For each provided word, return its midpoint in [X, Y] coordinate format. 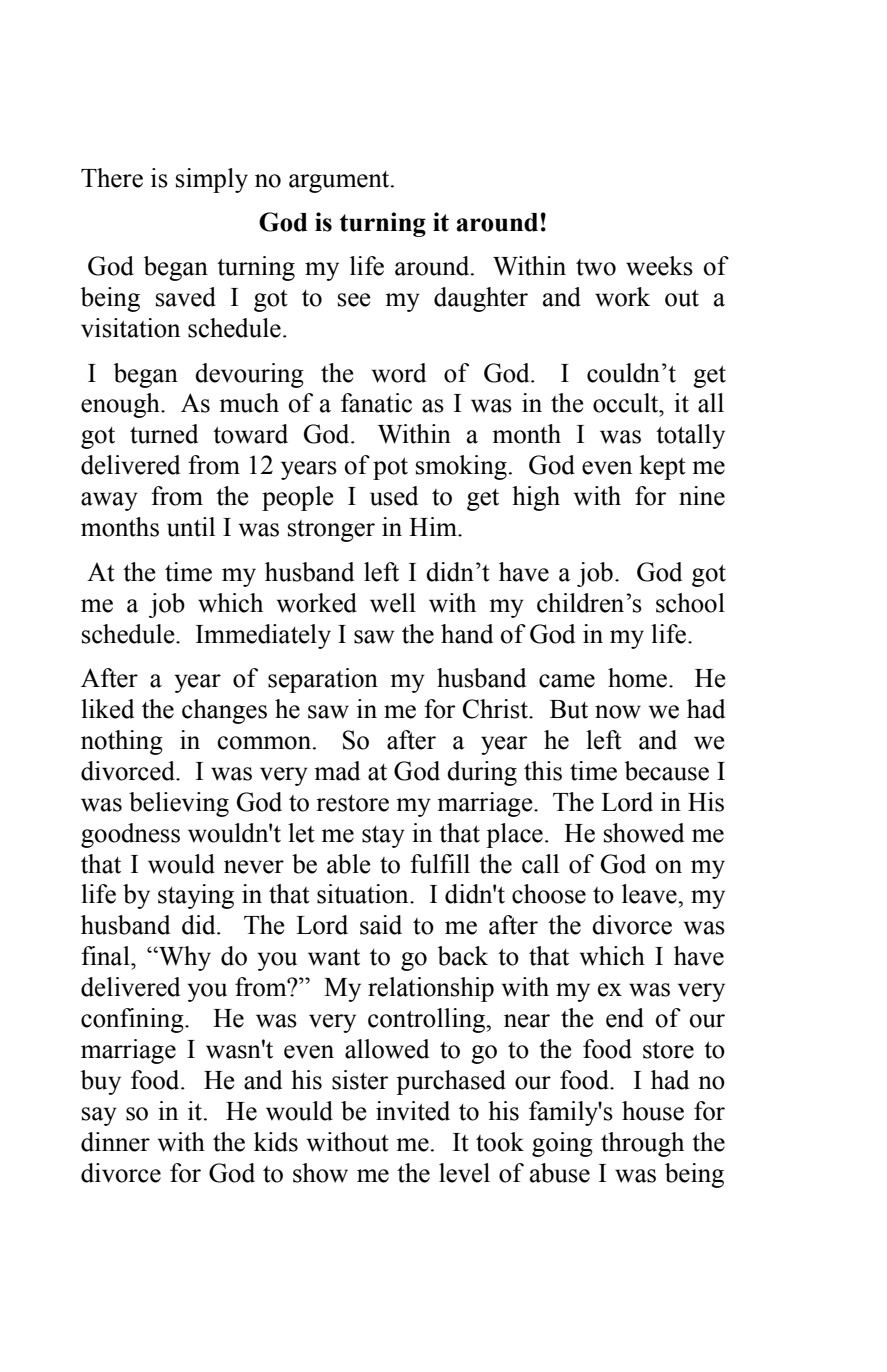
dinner [115, 1142]
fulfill [440, 864]
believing [179, 804]
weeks [659, 266]
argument [340, 182]
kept [662, 467]
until [191, 527]
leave [650, 894]
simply [212, 180]
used [394, 496]
